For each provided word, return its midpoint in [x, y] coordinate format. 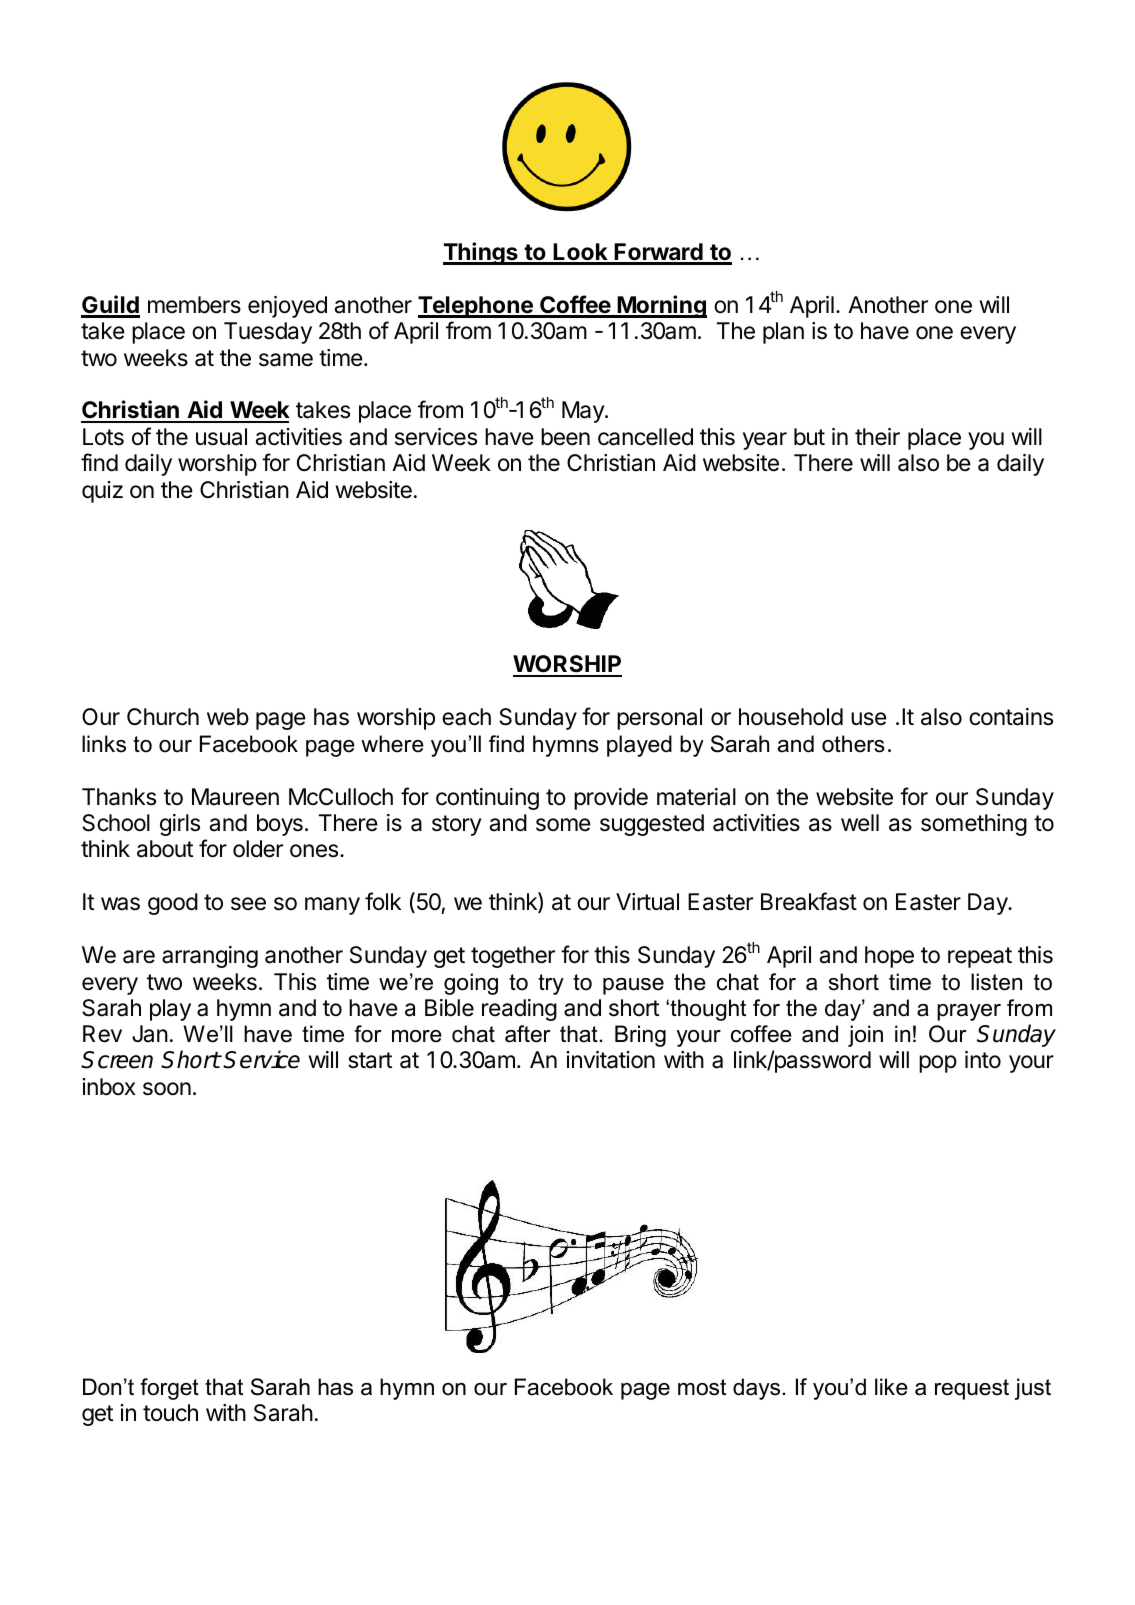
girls [180, 825]
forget [169, 1389]
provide [611, 799]
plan [783, 333]
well [860, 823]
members [194, 305]
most [702, 1387]
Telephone [476, 307]
